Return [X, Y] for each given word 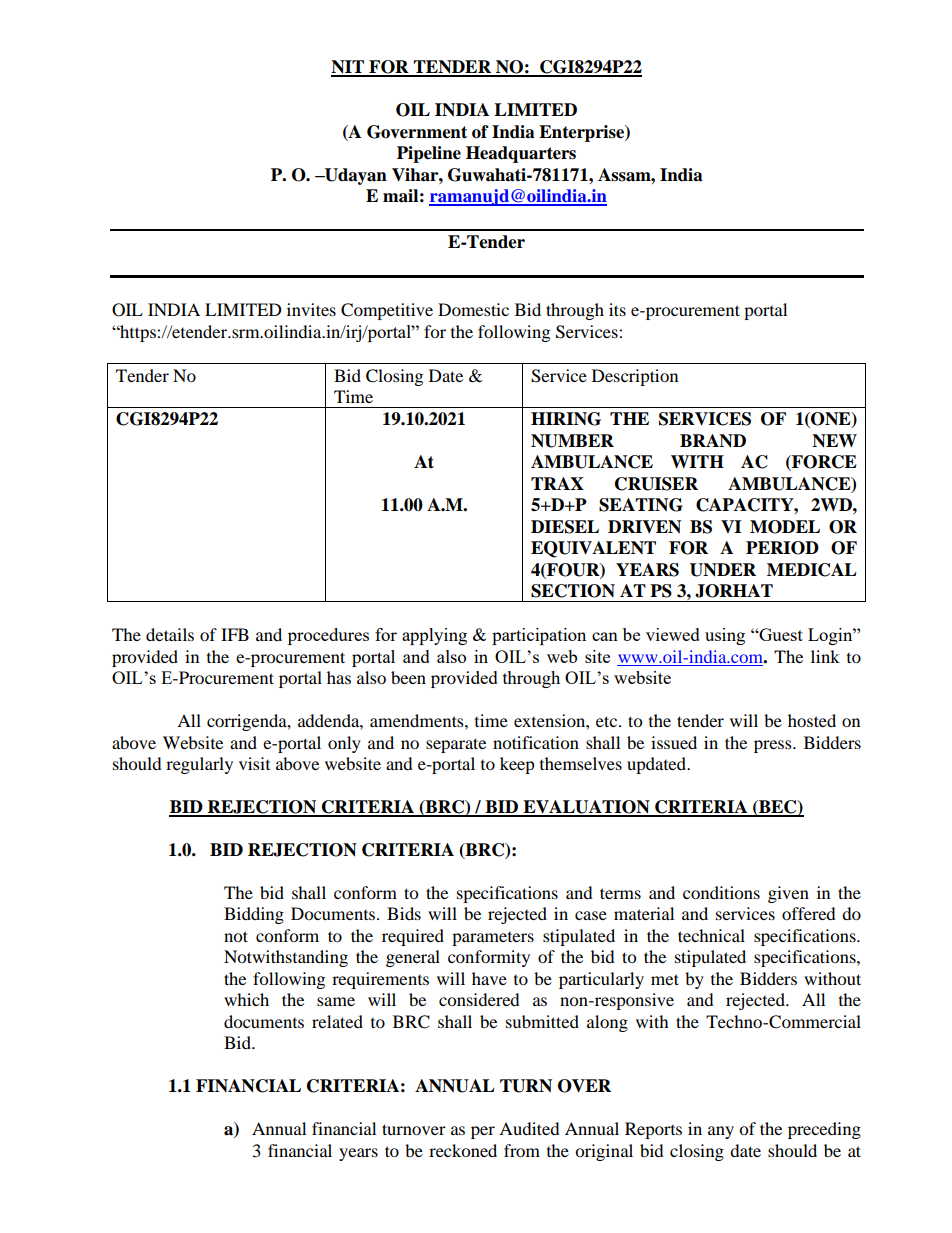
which [246, 999]
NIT [348, 68]
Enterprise [582, 133]
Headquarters [521, 154]
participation [539, 636]
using [725, 636]
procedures [328, 636]
